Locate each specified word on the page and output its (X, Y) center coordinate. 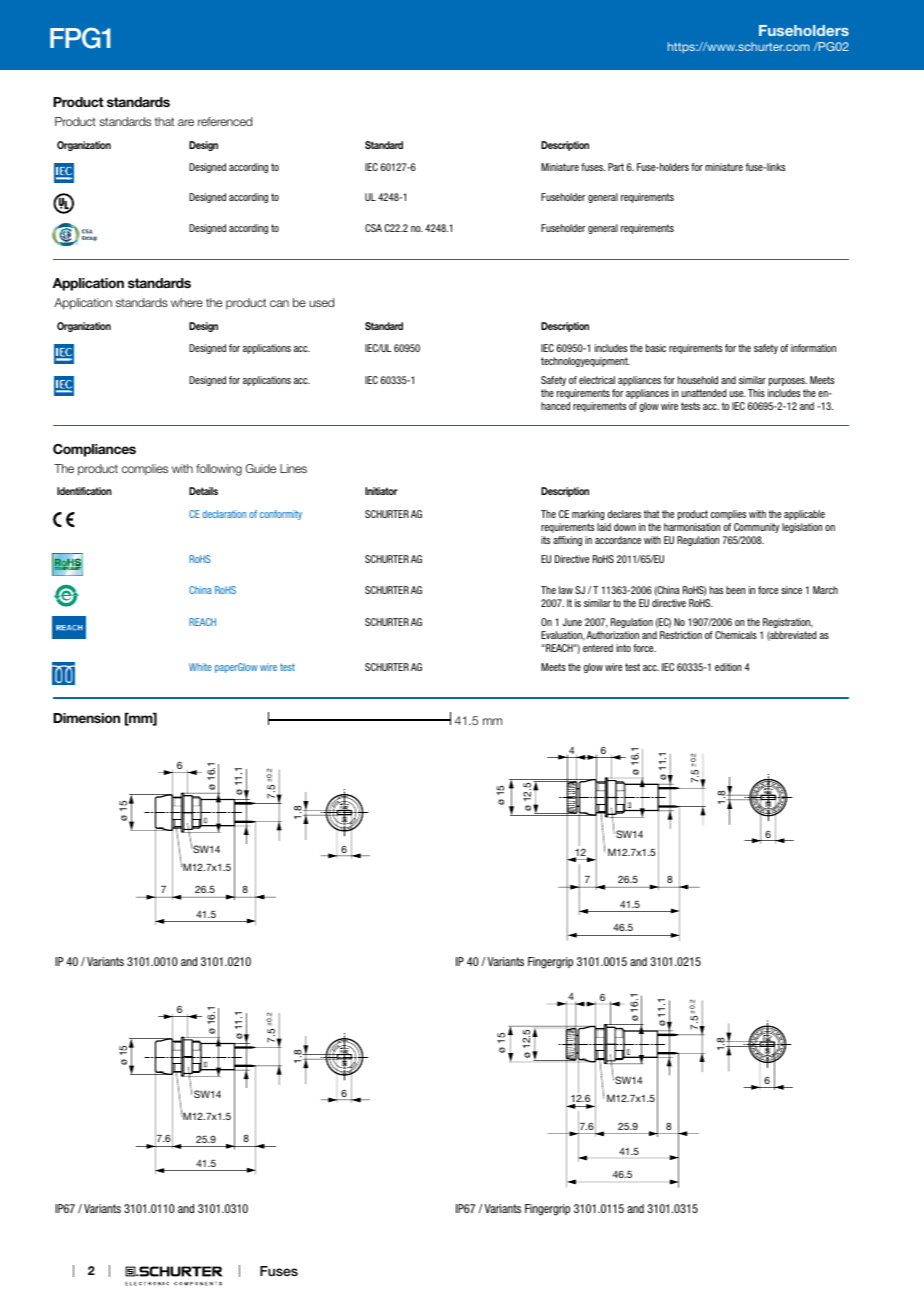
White (200, 667)
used (321, 302)
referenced (225, 121)
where (187, 302)
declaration (224, 514)
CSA (373, 228)
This (756, 393)
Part (616, 167)
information (813, 348)
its (545, 540)
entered (598, 648)
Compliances (94, 450)
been (735, 590)
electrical (597, 380)
